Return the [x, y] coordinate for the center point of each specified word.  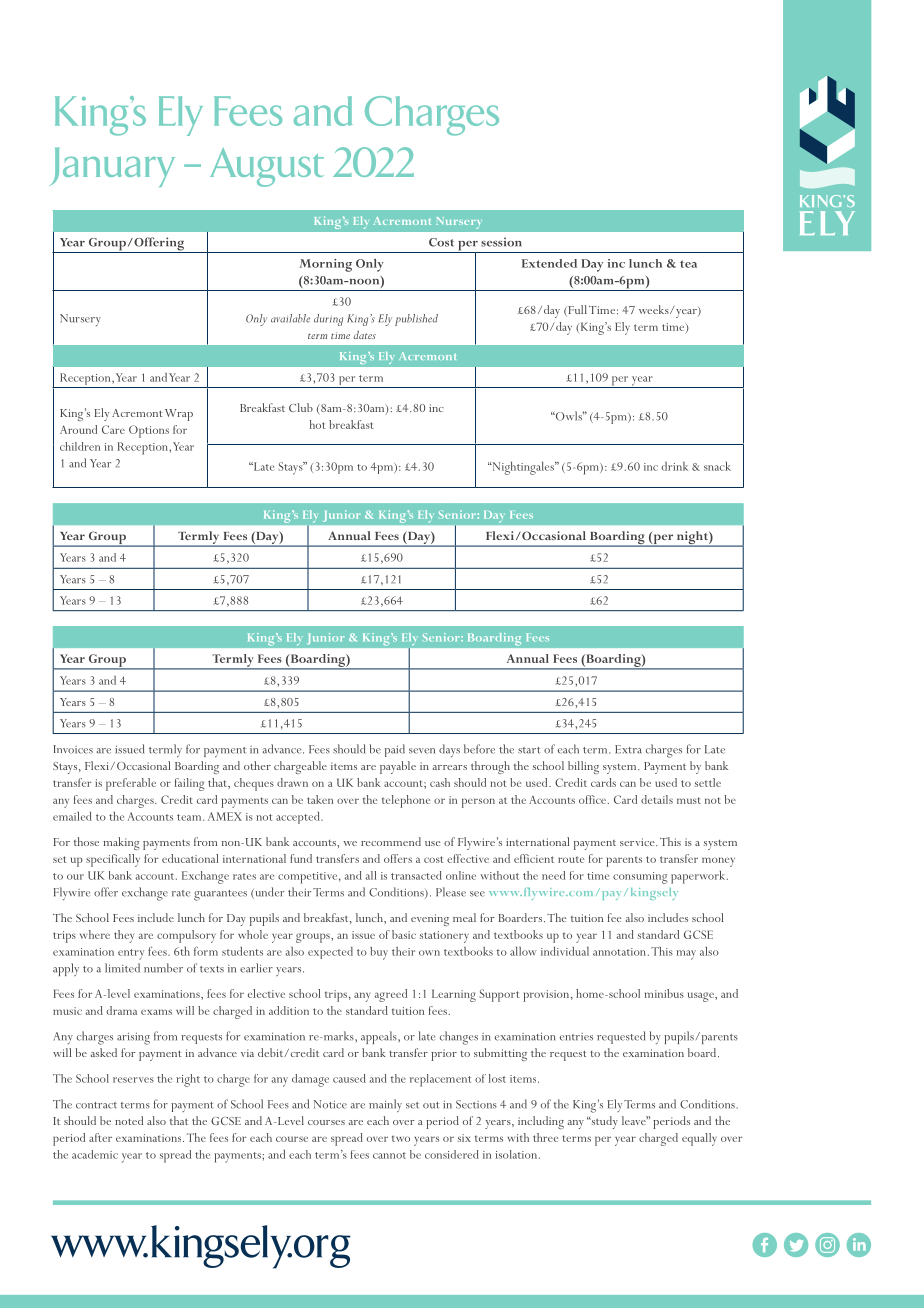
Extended [549, 263]
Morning [326, 265]
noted [129, 1120]
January [113, 167]
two [401, 1138]
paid [395, 750]
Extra [628, 749]
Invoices [73, 749]
